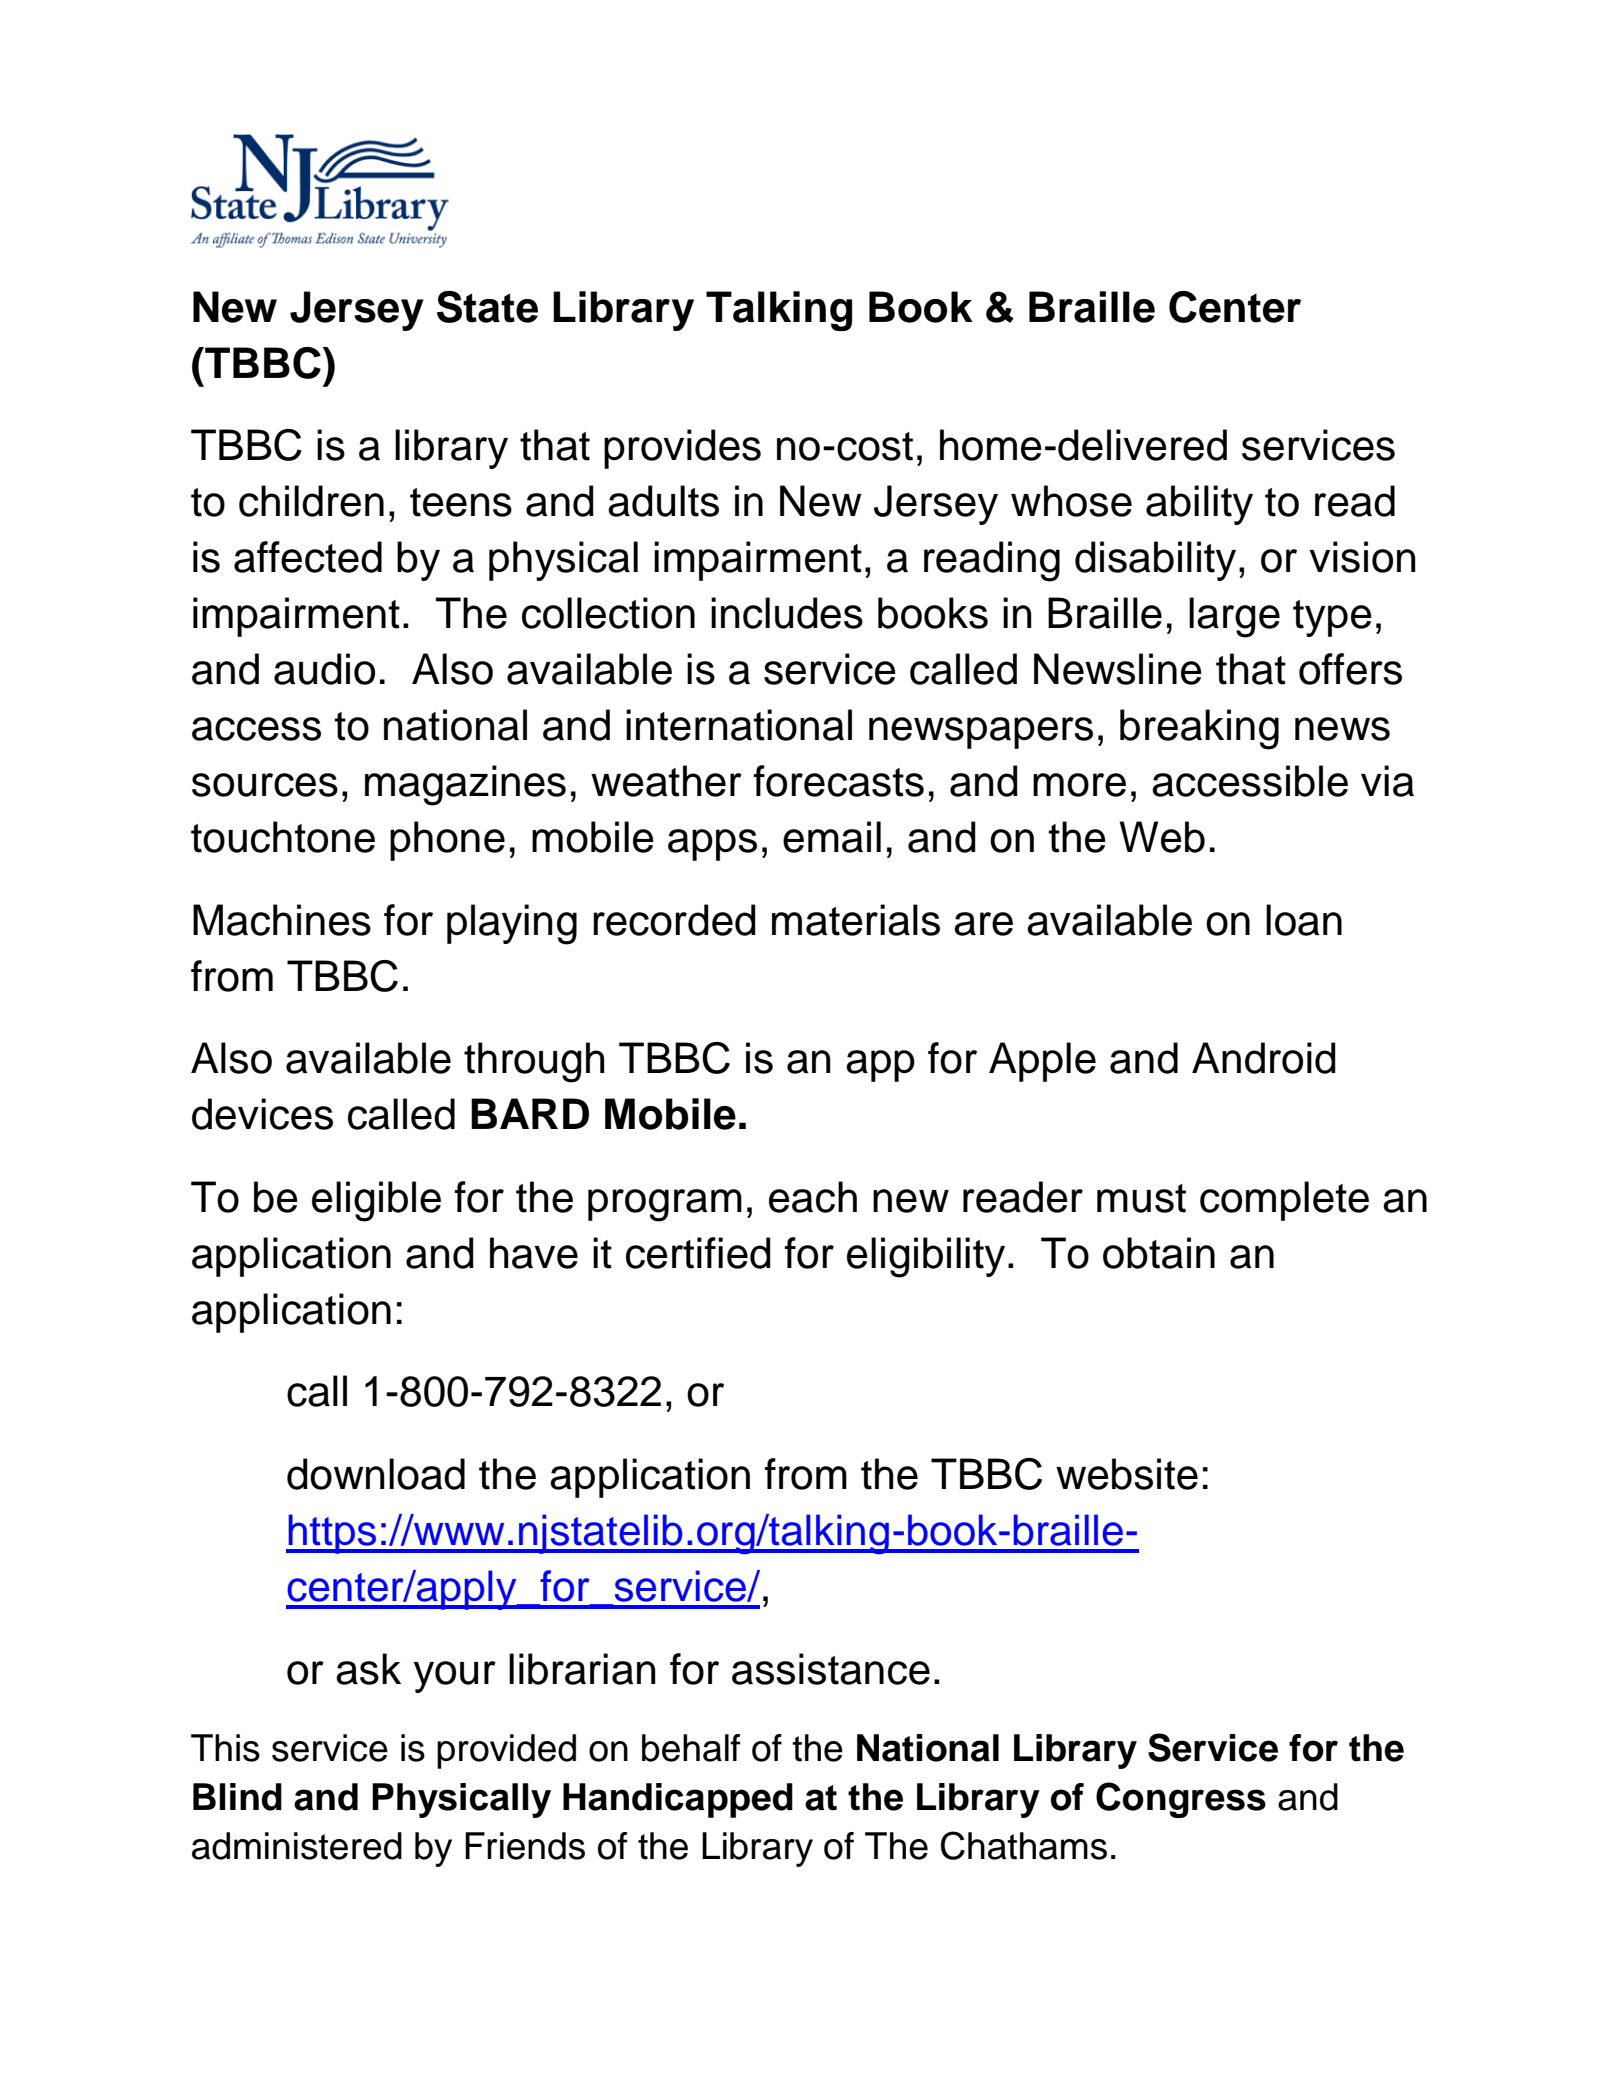 The width and height of the screenshot is (1621, 2097). What do you see at coordinates (1362, 557) in the screenshot?
I see `vision` at bounding box center [1362, 557].
